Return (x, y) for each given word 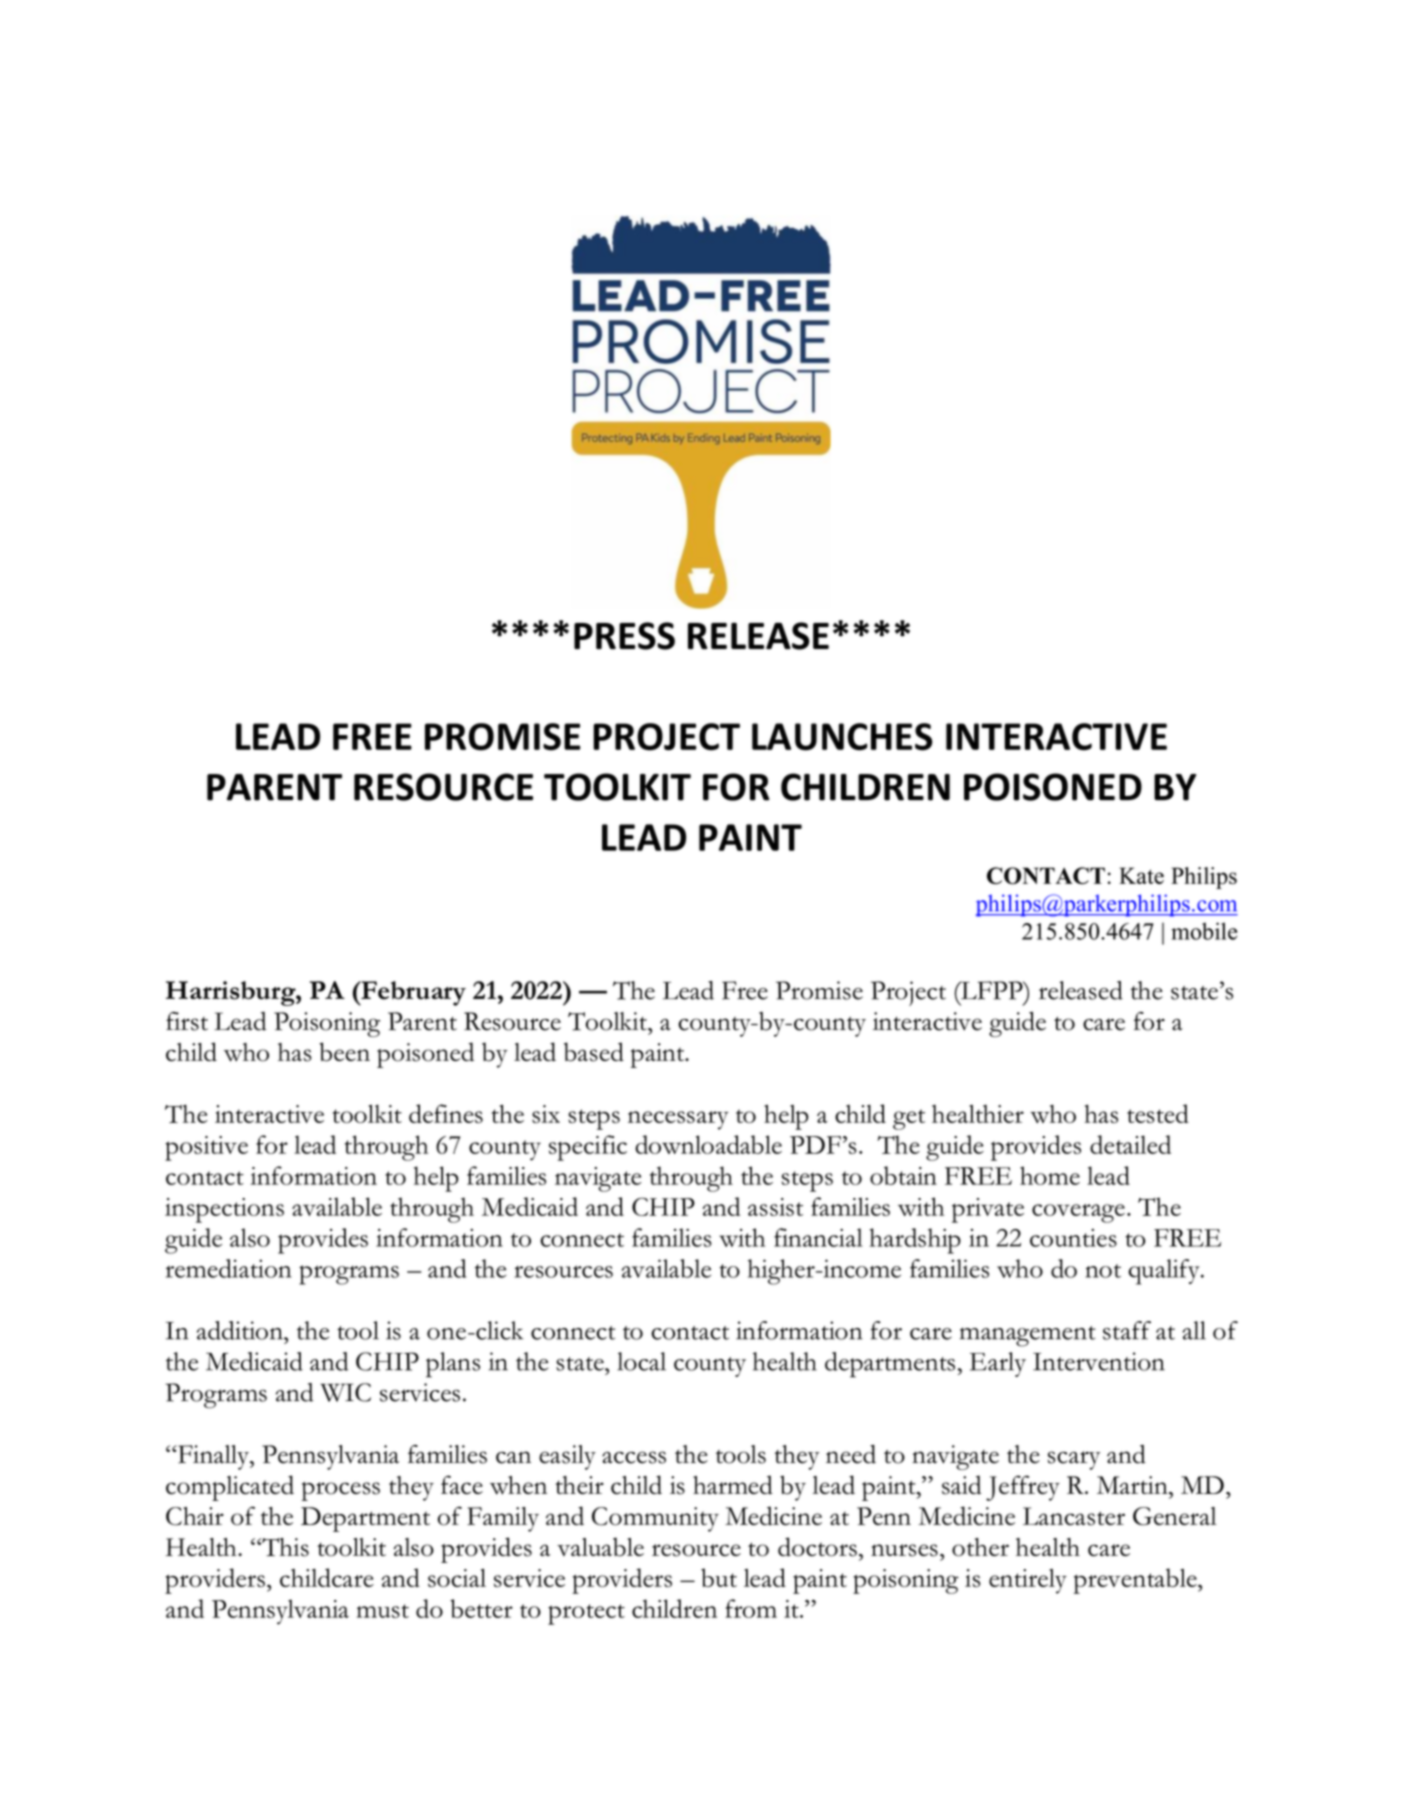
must (383, 1611)
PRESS (624, 636)
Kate (1141, 875)
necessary (678, 1120)
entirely (1028, 1581)
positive (206, 1148)
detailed (1130, 1144)
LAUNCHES (842, 737)
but (719, 1577)
